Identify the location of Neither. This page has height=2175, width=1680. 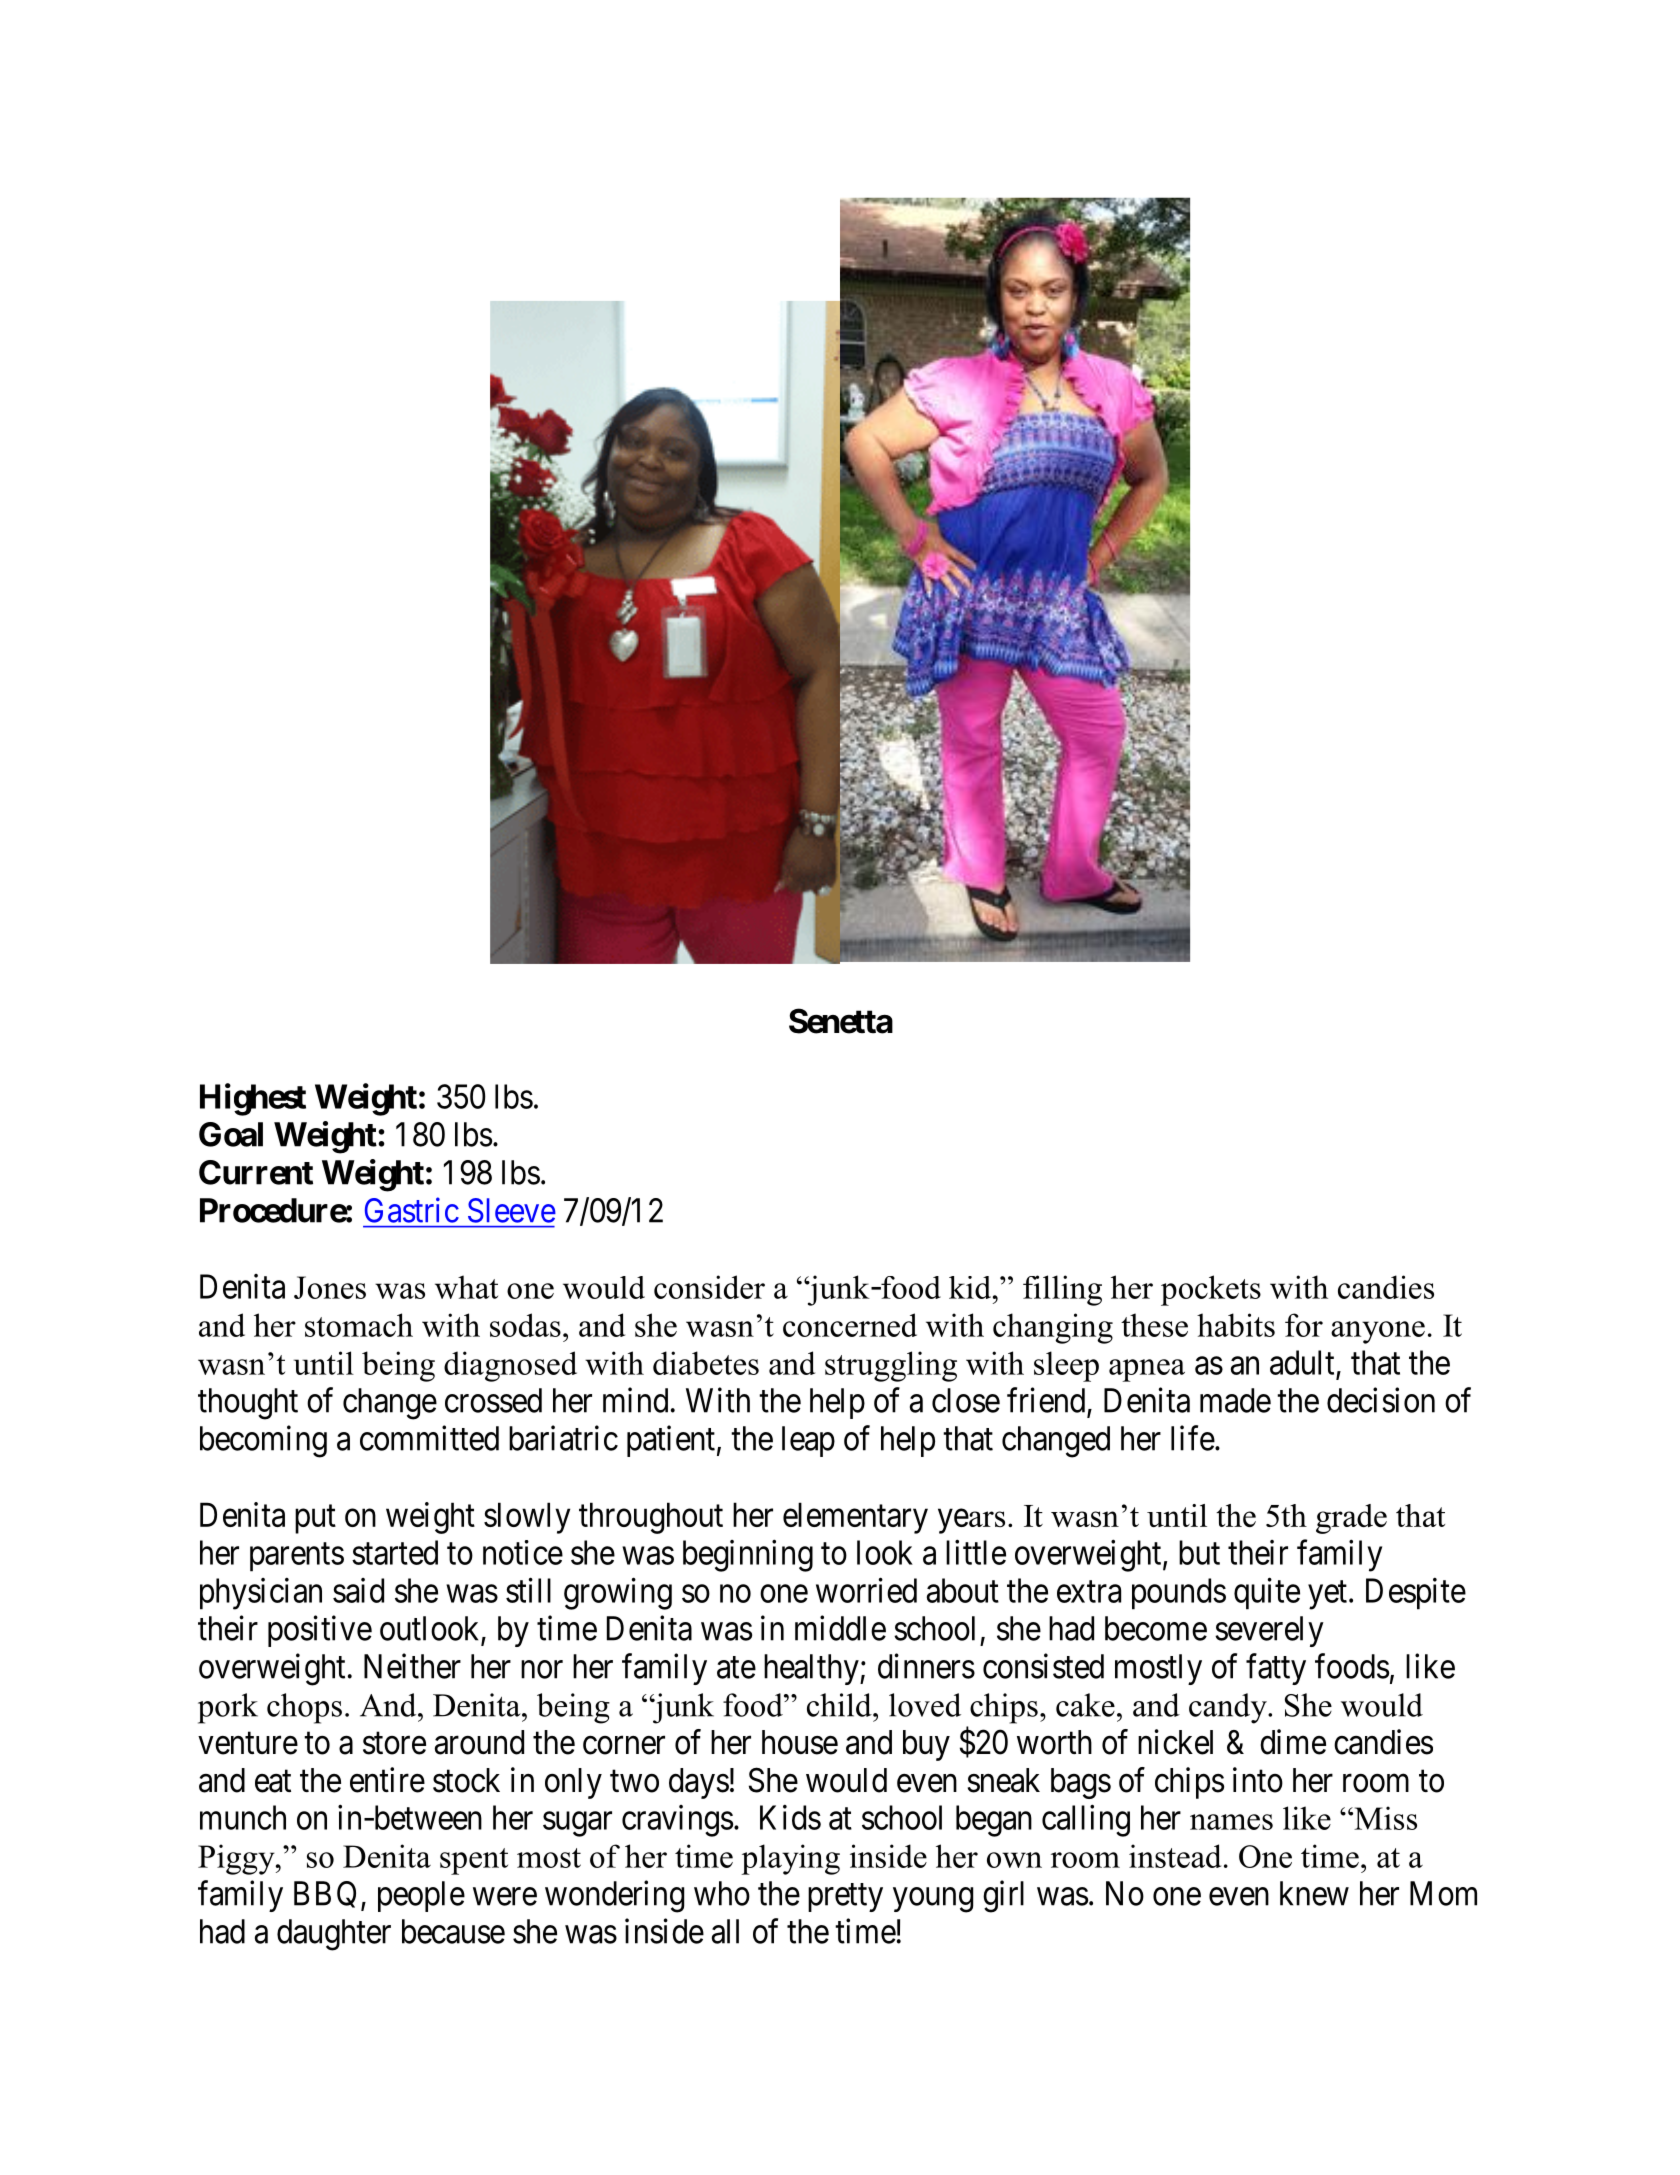
(412, 1666).
